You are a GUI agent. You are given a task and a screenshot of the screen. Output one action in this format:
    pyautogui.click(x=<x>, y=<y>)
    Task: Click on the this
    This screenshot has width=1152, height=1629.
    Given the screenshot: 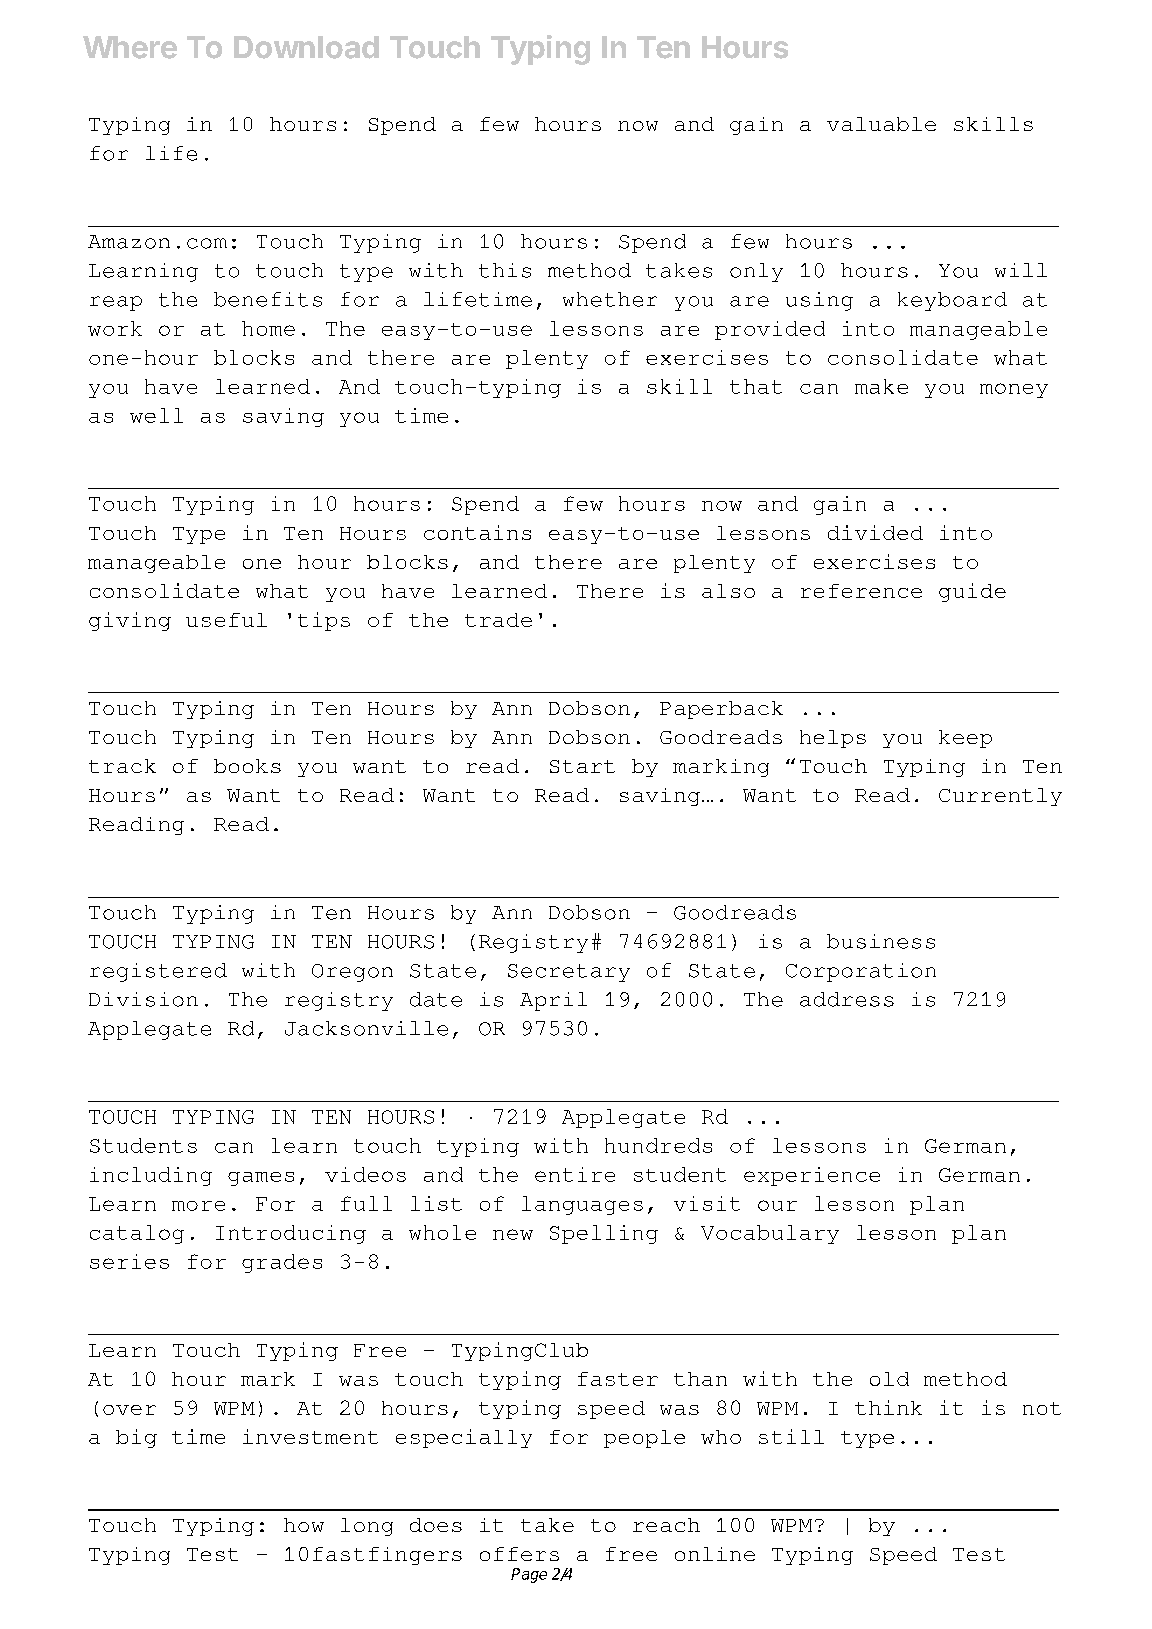 What is the action you would take?
    pyautogui.click(x=505, y=270)
